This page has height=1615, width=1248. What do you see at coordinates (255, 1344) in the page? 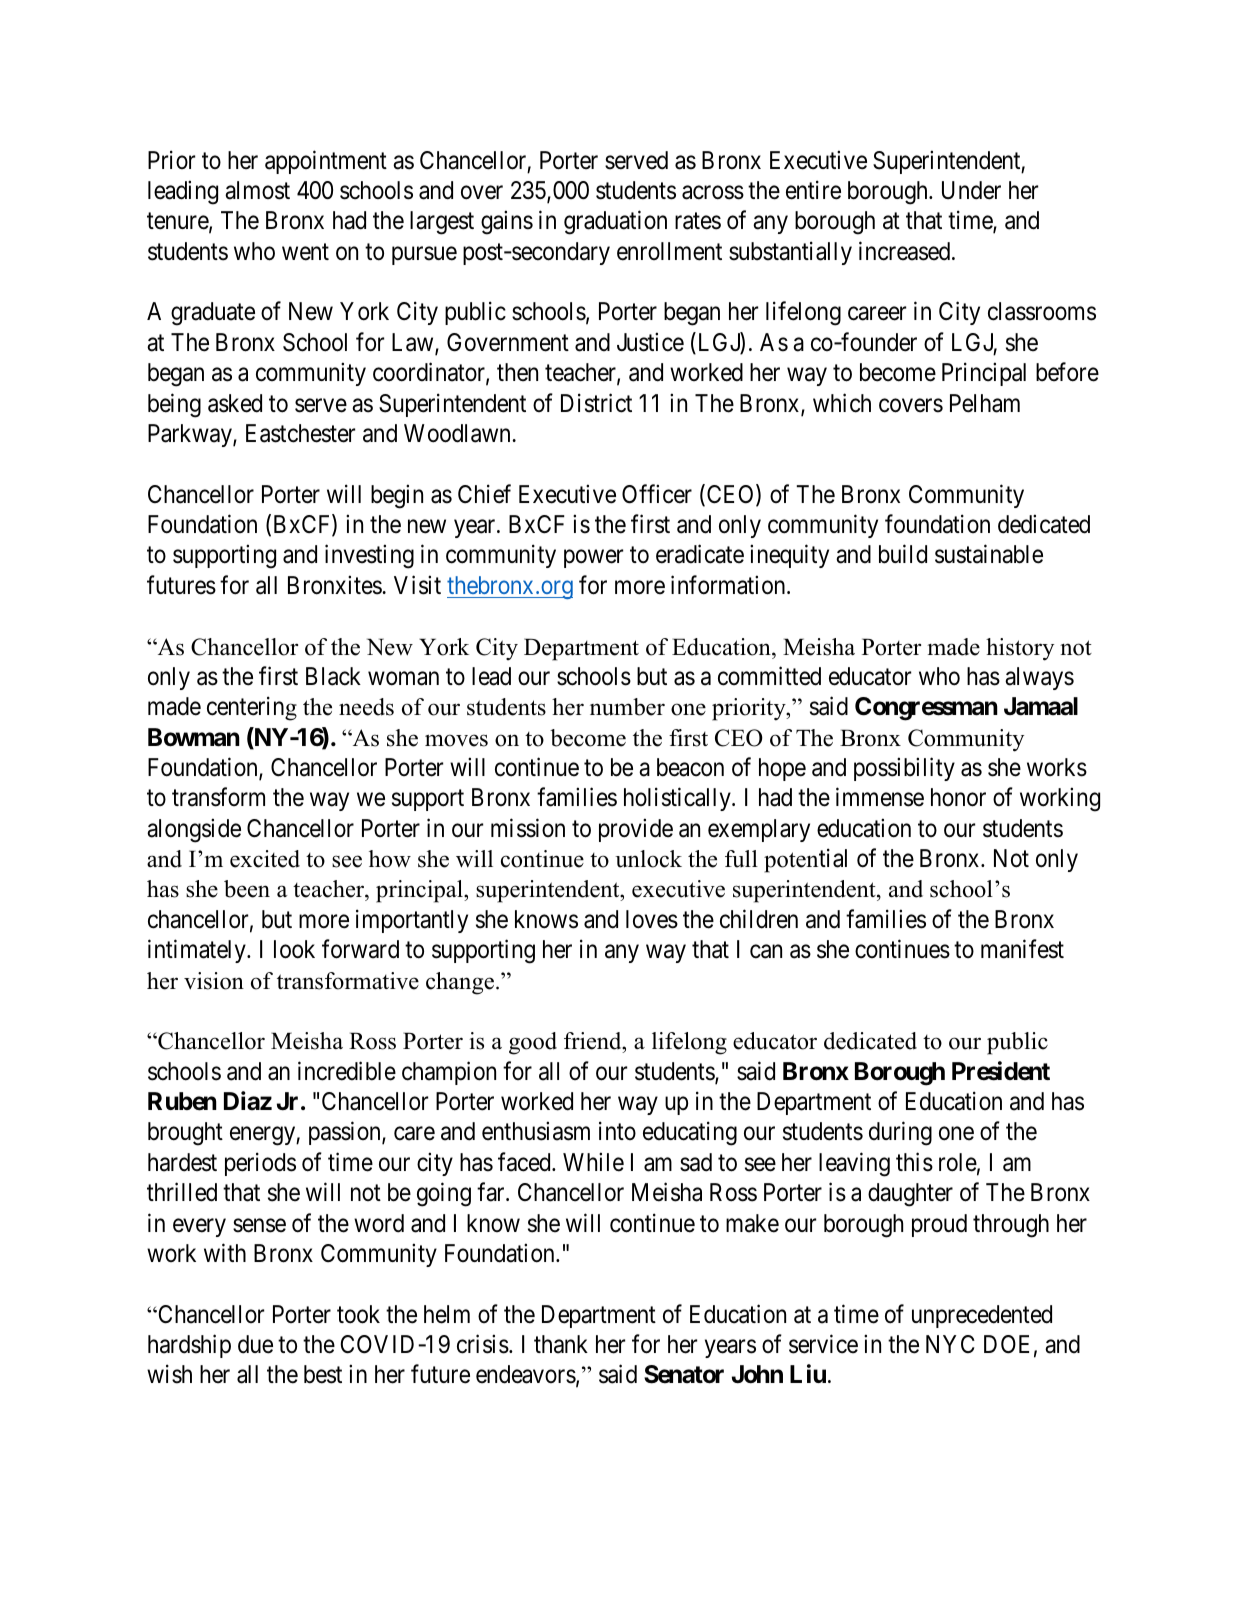
I see `due` at bounding box center [255, 1344].
